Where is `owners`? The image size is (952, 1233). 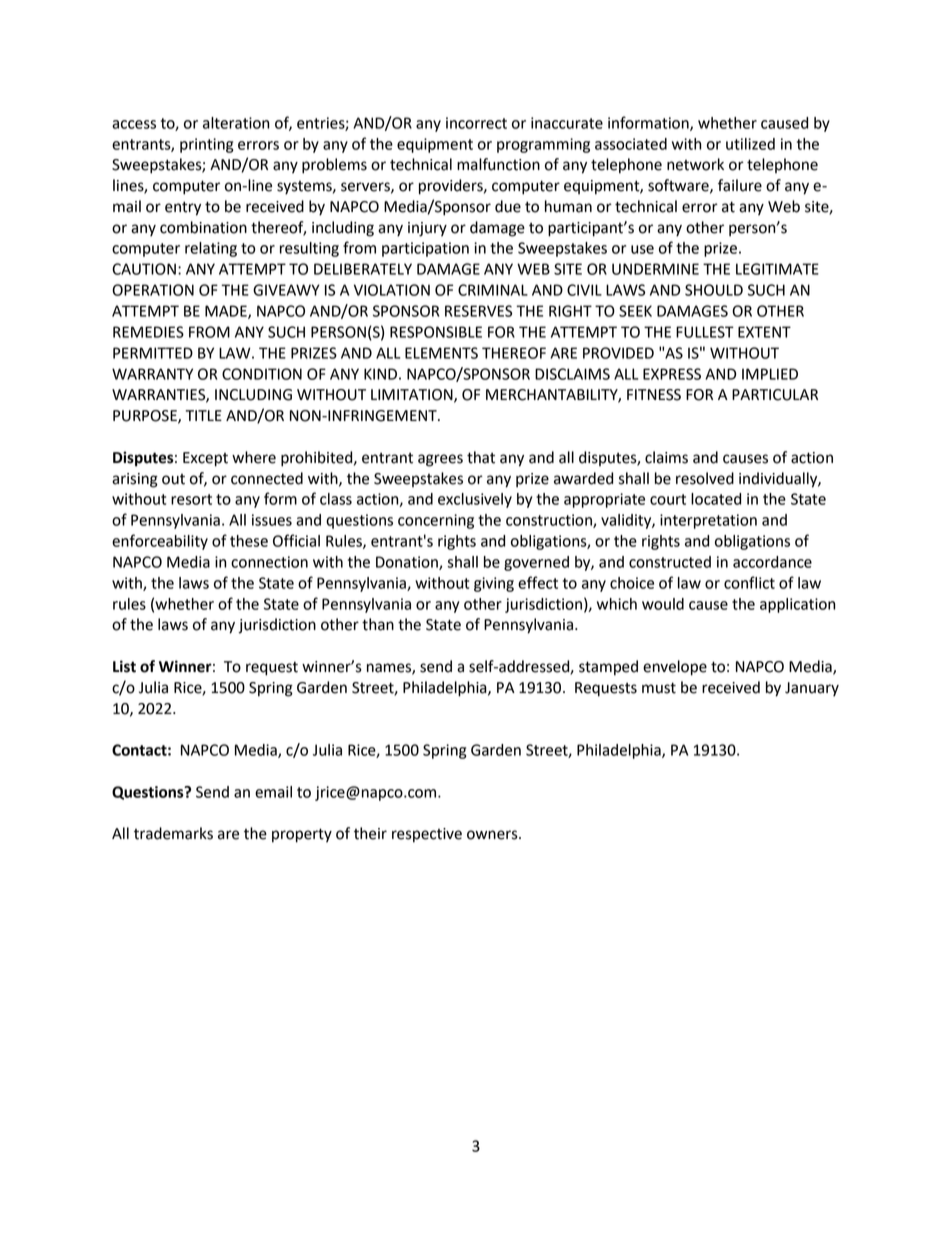
owners is located at coordinates (493, 835).
